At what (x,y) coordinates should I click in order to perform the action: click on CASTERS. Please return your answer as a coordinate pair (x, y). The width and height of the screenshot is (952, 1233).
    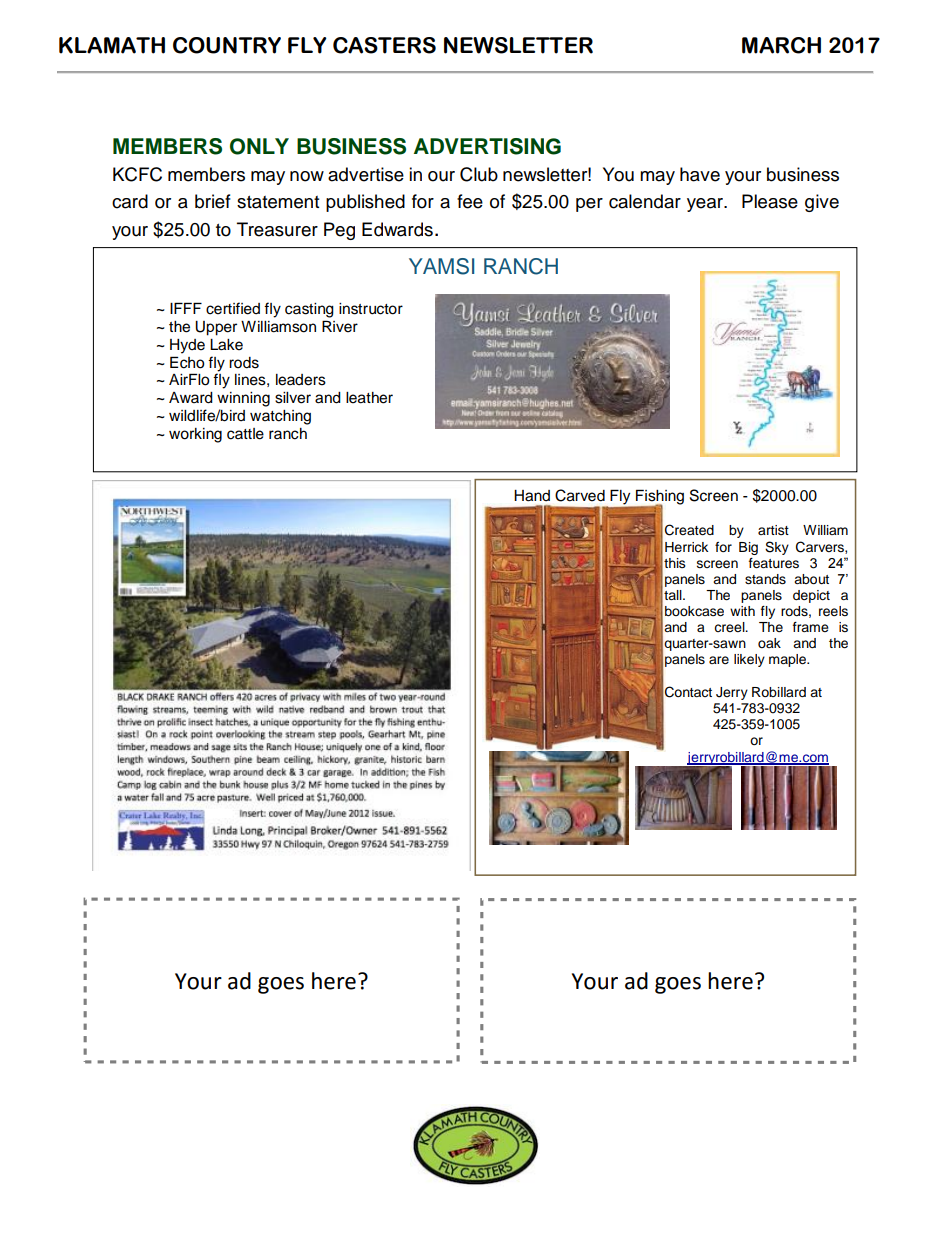
    Looking at the image, I should click on (384, 45).
